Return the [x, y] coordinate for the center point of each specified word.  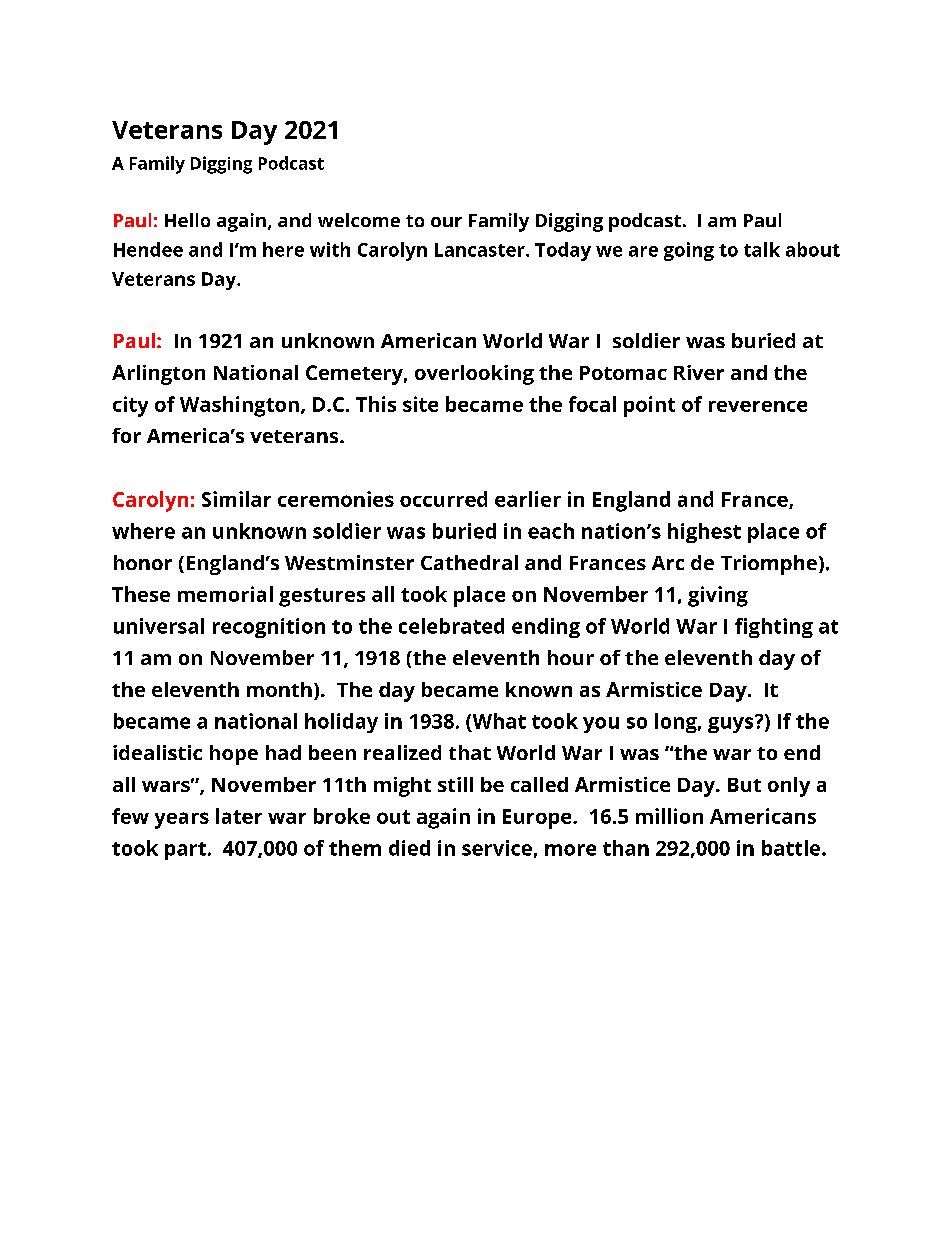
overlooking [474, 375]
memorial [225, 594]
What [498, 722]
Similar [236, 499]
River [699, 372]
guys [732, 724]
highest [704, 533]
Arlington [158, 375]
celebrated [451, 626]
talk [762, 249]
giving [718, 596]
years [182, 820]
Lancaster [481, 250]
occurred [443, 499]
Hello [187, 220]
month [279, 689]
